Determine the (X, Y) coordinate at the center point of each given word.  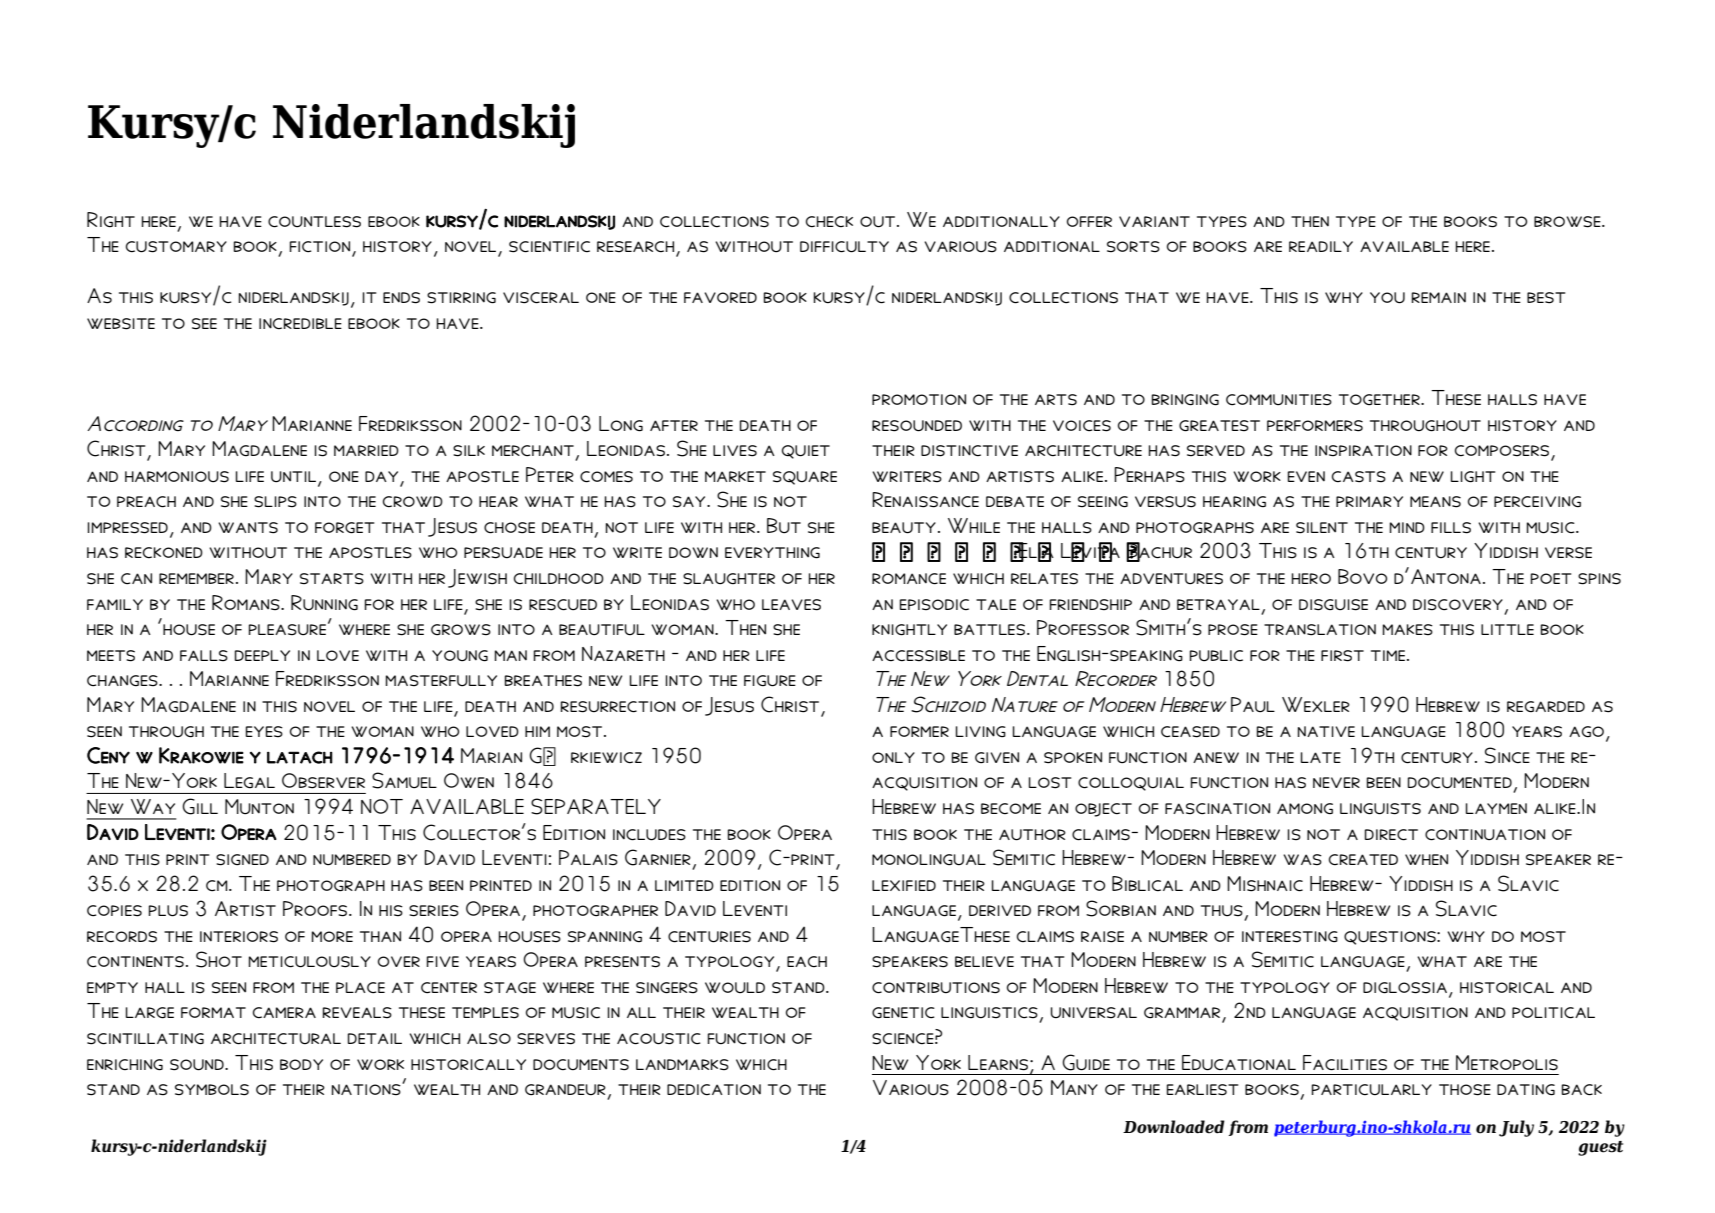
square (805, 478)
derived (1000, 910)
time (1388, 655)
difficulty (844, 247)
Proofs (316, 909)
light (1473, 477)
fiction (320, 247)
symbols (212, 1090)
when (1426, 859)
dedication (714, 1089)
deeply (262, 655)
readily (1321, 246)
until (293, 477)
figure (770, 681)
